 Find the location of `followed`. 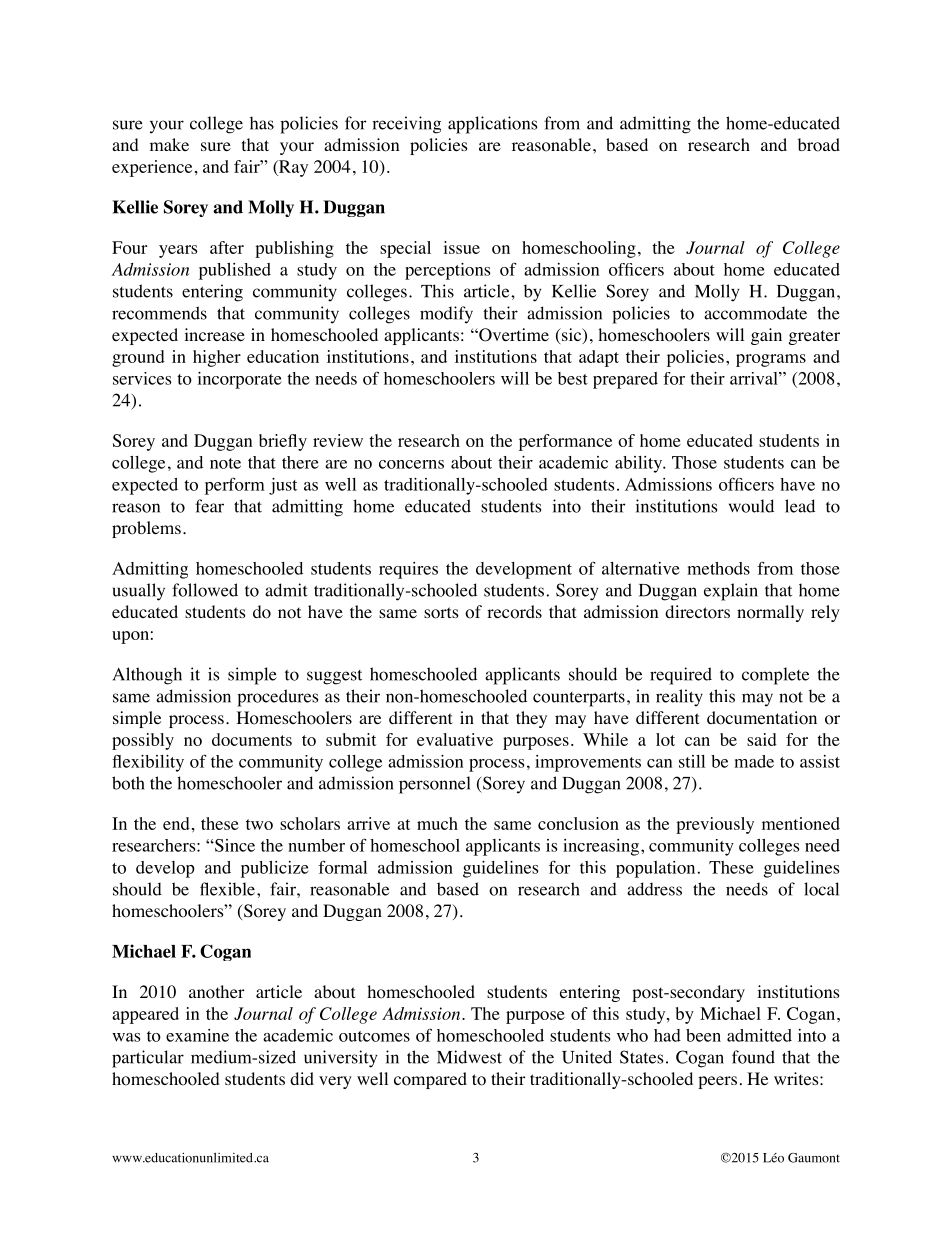

followed is located at coordinates (205, 590).
